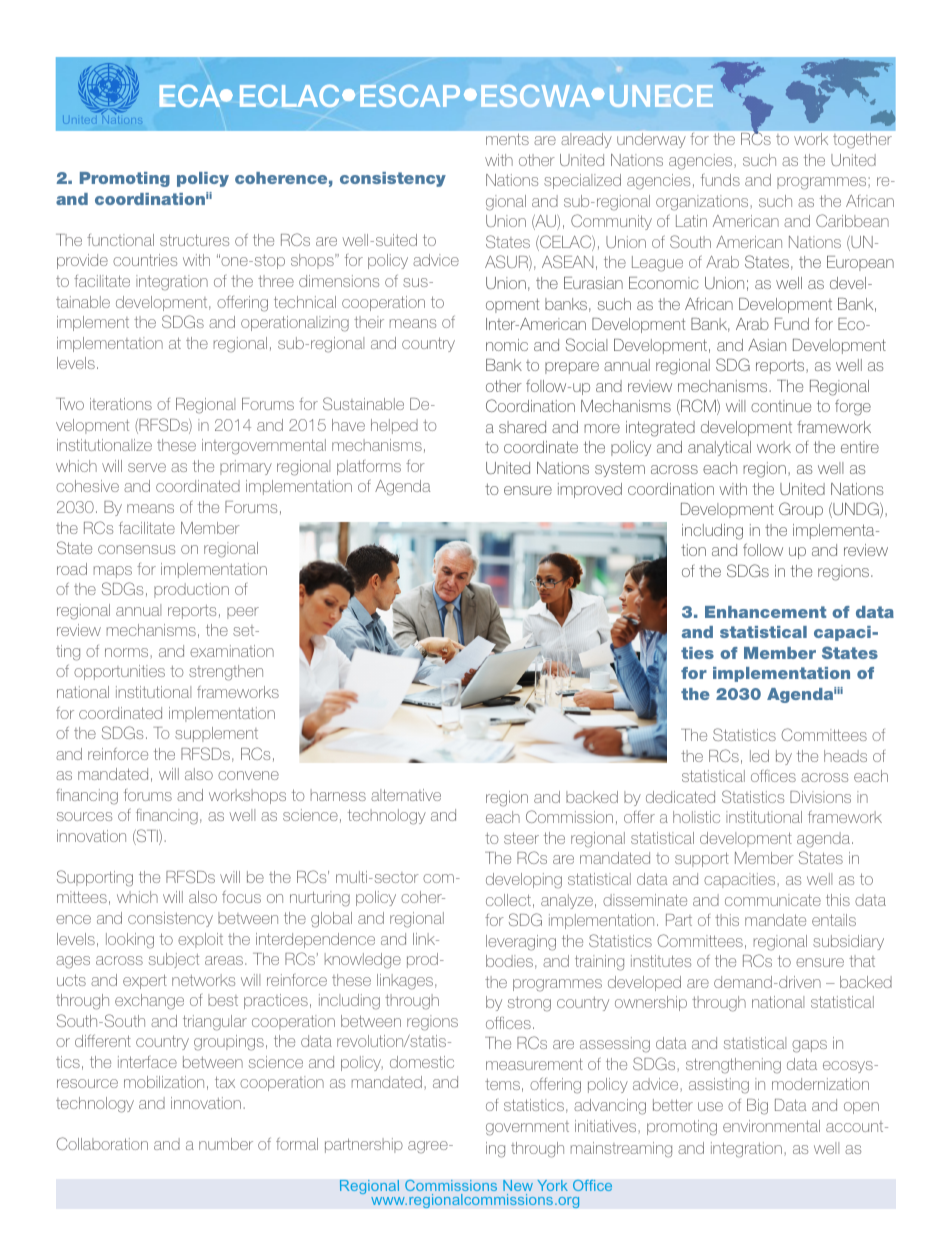  Describe the element at coordinates (518, 1185) in the document. I see `New` at that location.
